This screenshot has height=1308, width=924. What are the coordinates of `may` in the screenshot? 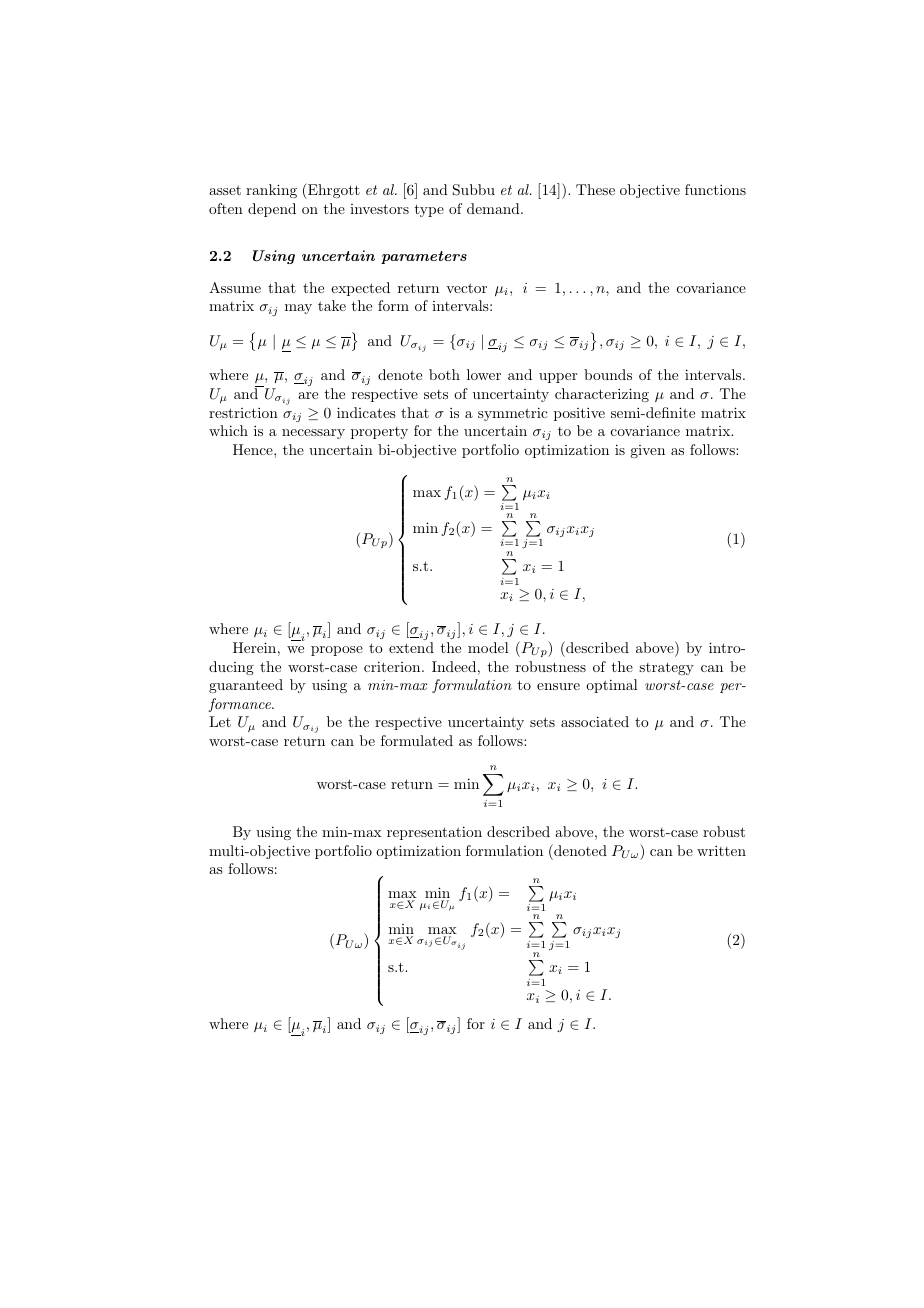 It's located at (298, 309).
